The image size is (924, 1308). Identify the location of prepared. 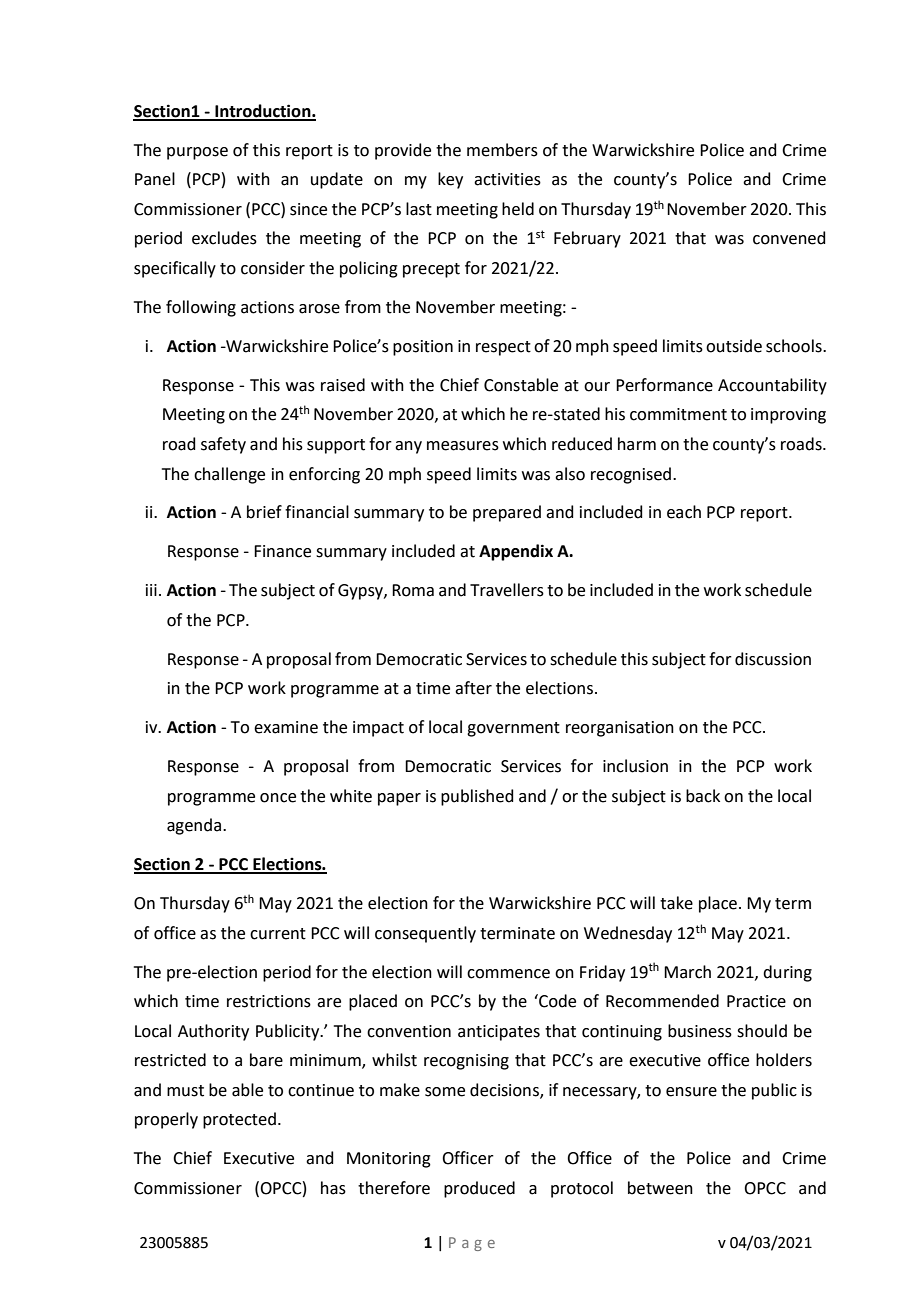
(507, 513).
